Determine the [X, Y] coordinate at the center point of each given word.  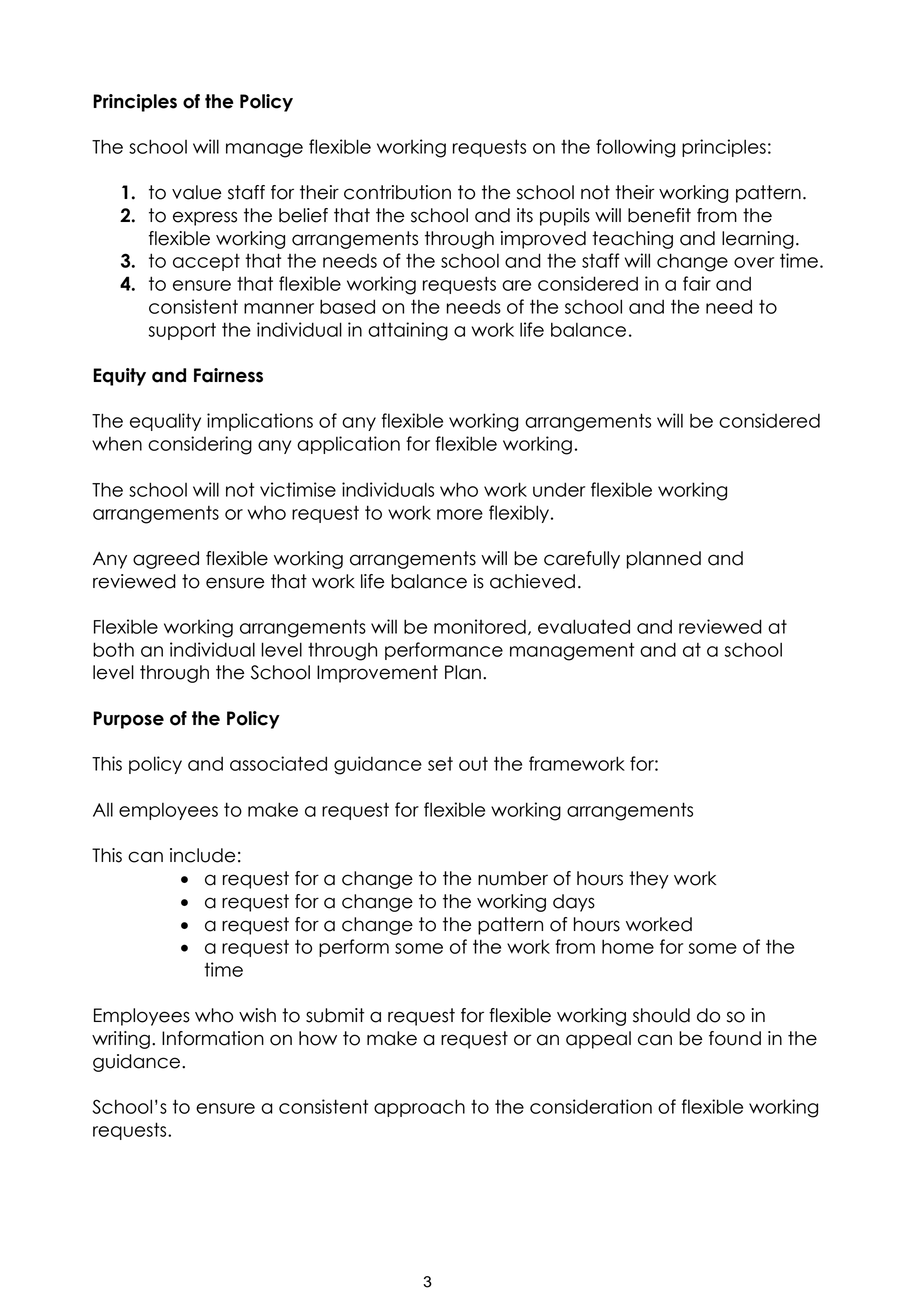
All [103, 809]
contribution [397, 192]
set [440, 764]
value [196, 192]
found [735, 1038]
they [649, 880]
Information [213, 1038]
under [559, 489]
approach [419, 1108]
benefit [659, 215]
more [460, 514]
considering [200, 445]
